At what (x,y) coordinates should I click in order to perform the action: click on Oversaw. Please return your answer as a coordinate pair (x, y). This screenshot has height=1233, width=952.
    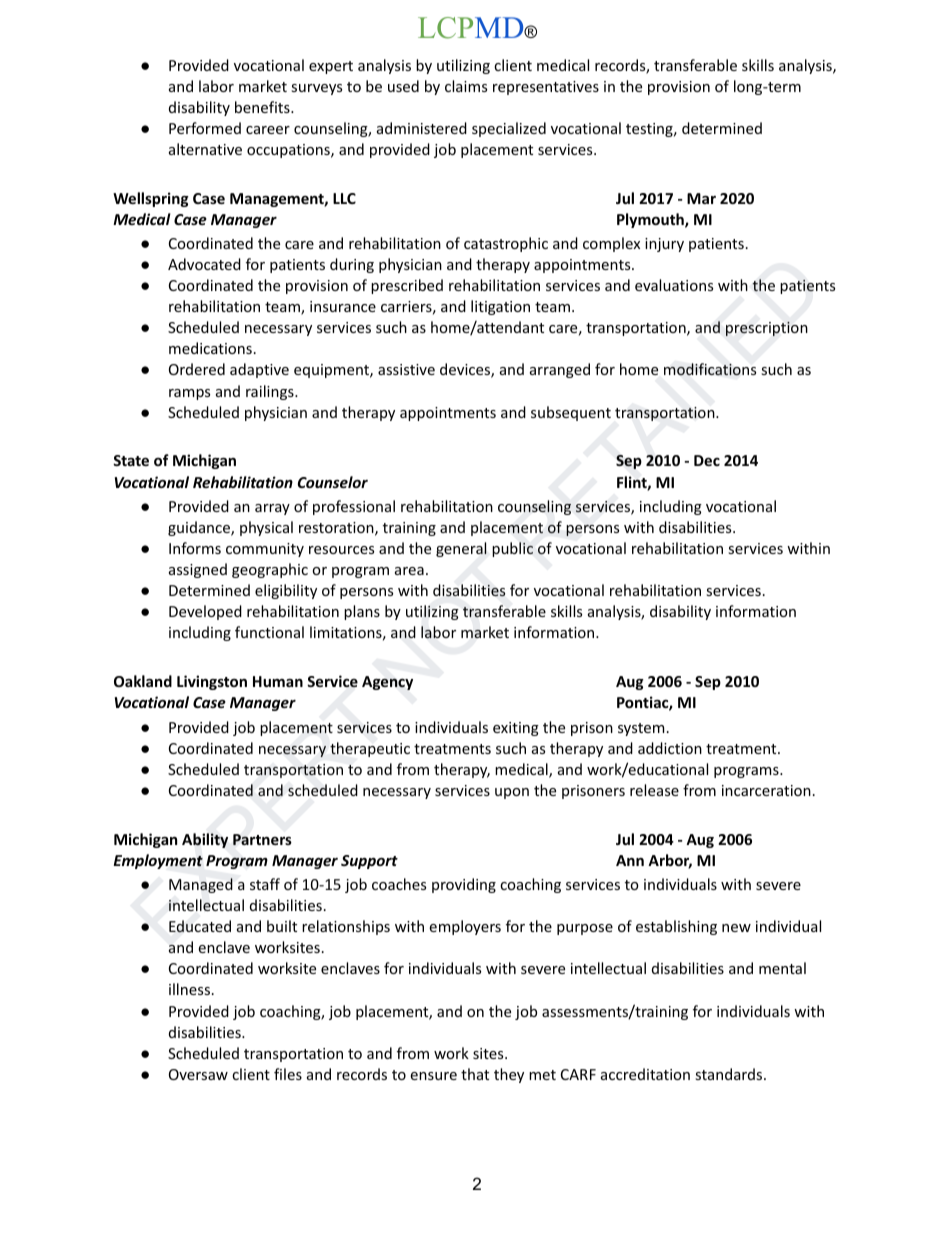
    Looking at the image, I should click on (198, 1074).
